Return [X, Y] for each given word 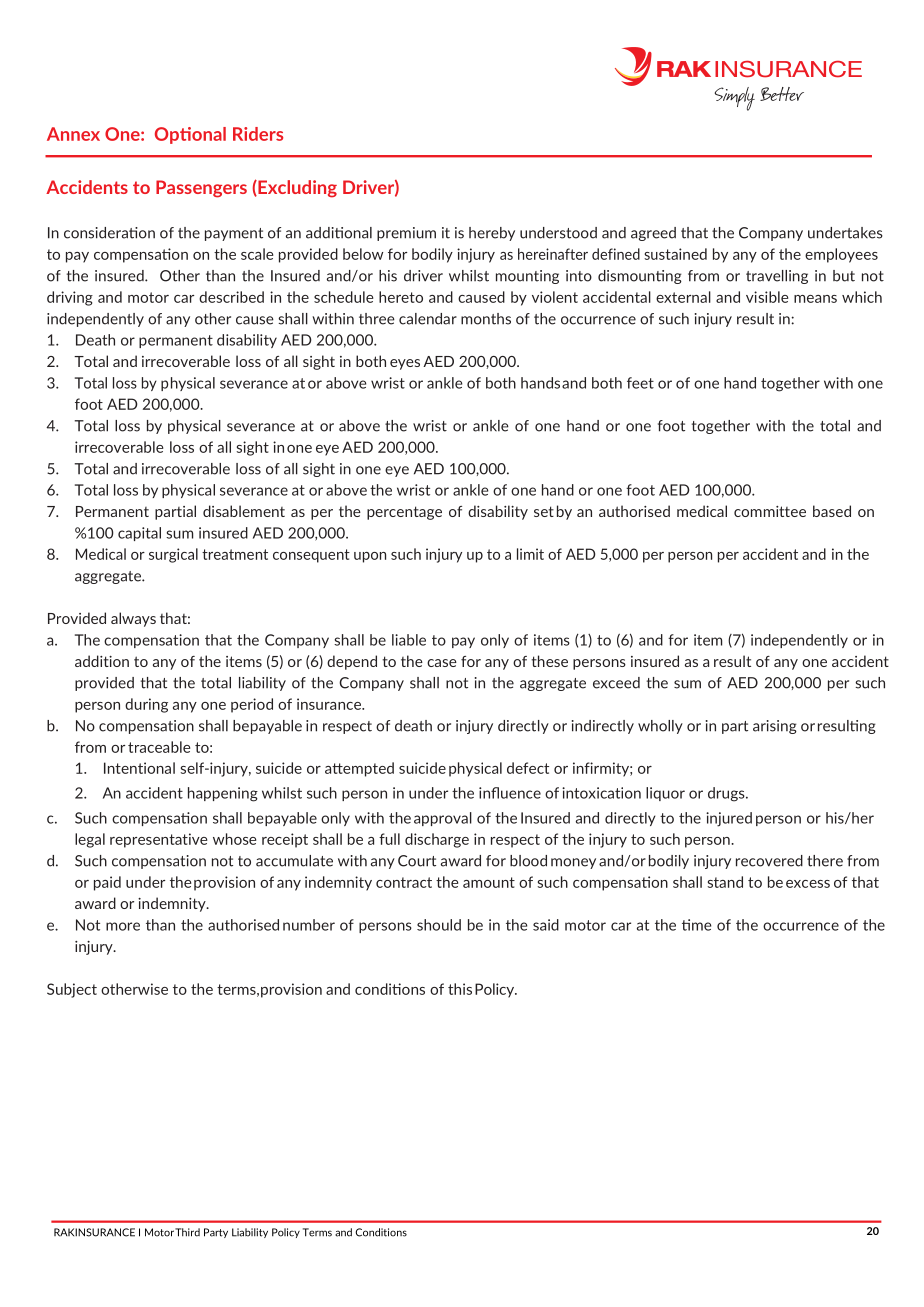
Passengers [201, 189]
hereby [492, 234]
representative [158, 840]
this [460, 989]
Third [187, 1232]
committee [770, 511]
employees [841, 255]
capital [139, 534]
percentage [404, 513]
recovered [769, 861]
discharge [437, 840]
